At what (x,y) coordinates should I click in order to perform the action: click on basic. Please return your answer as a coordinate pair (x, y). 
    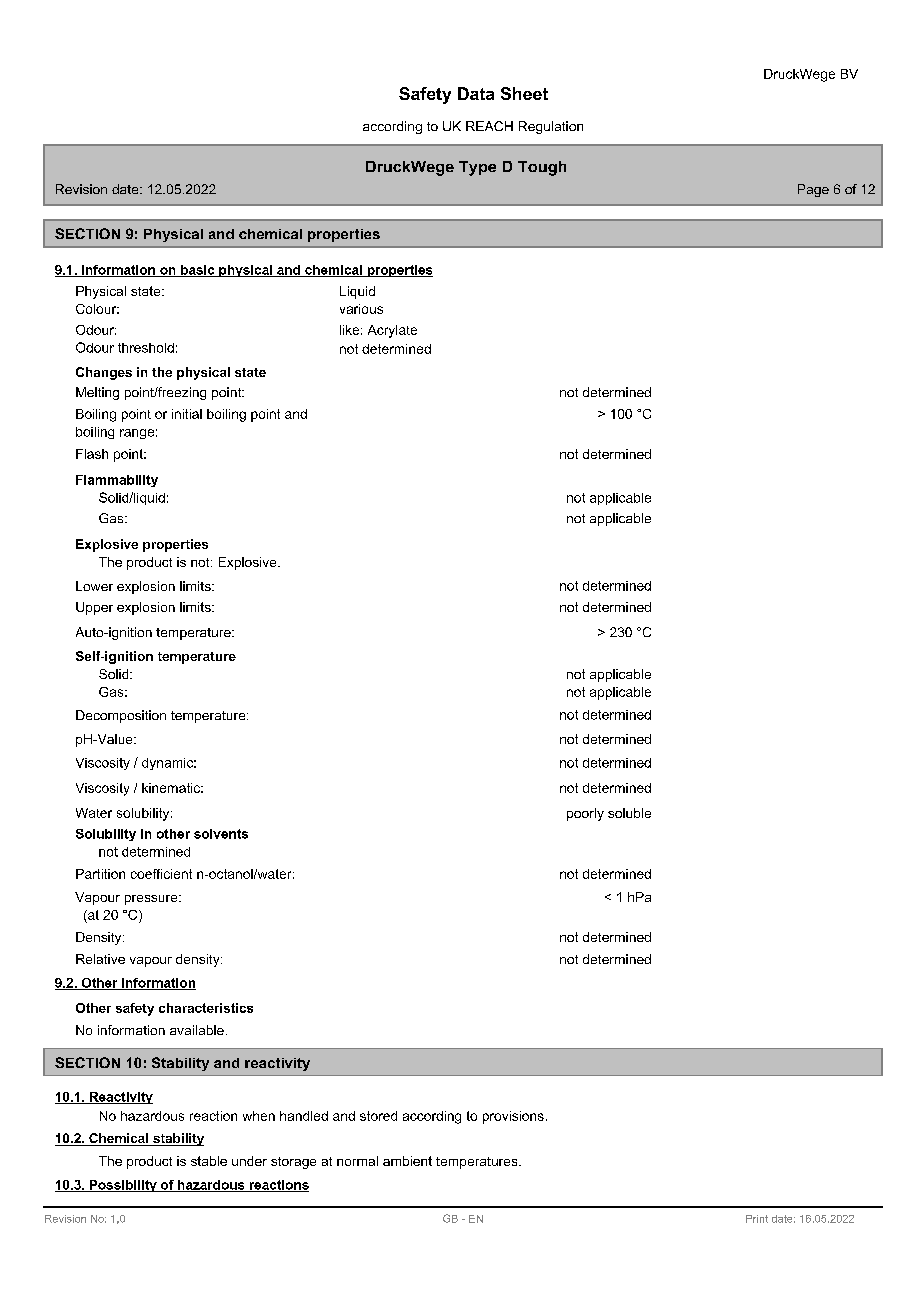
    Looking at the image, I should click on (198, 271).
